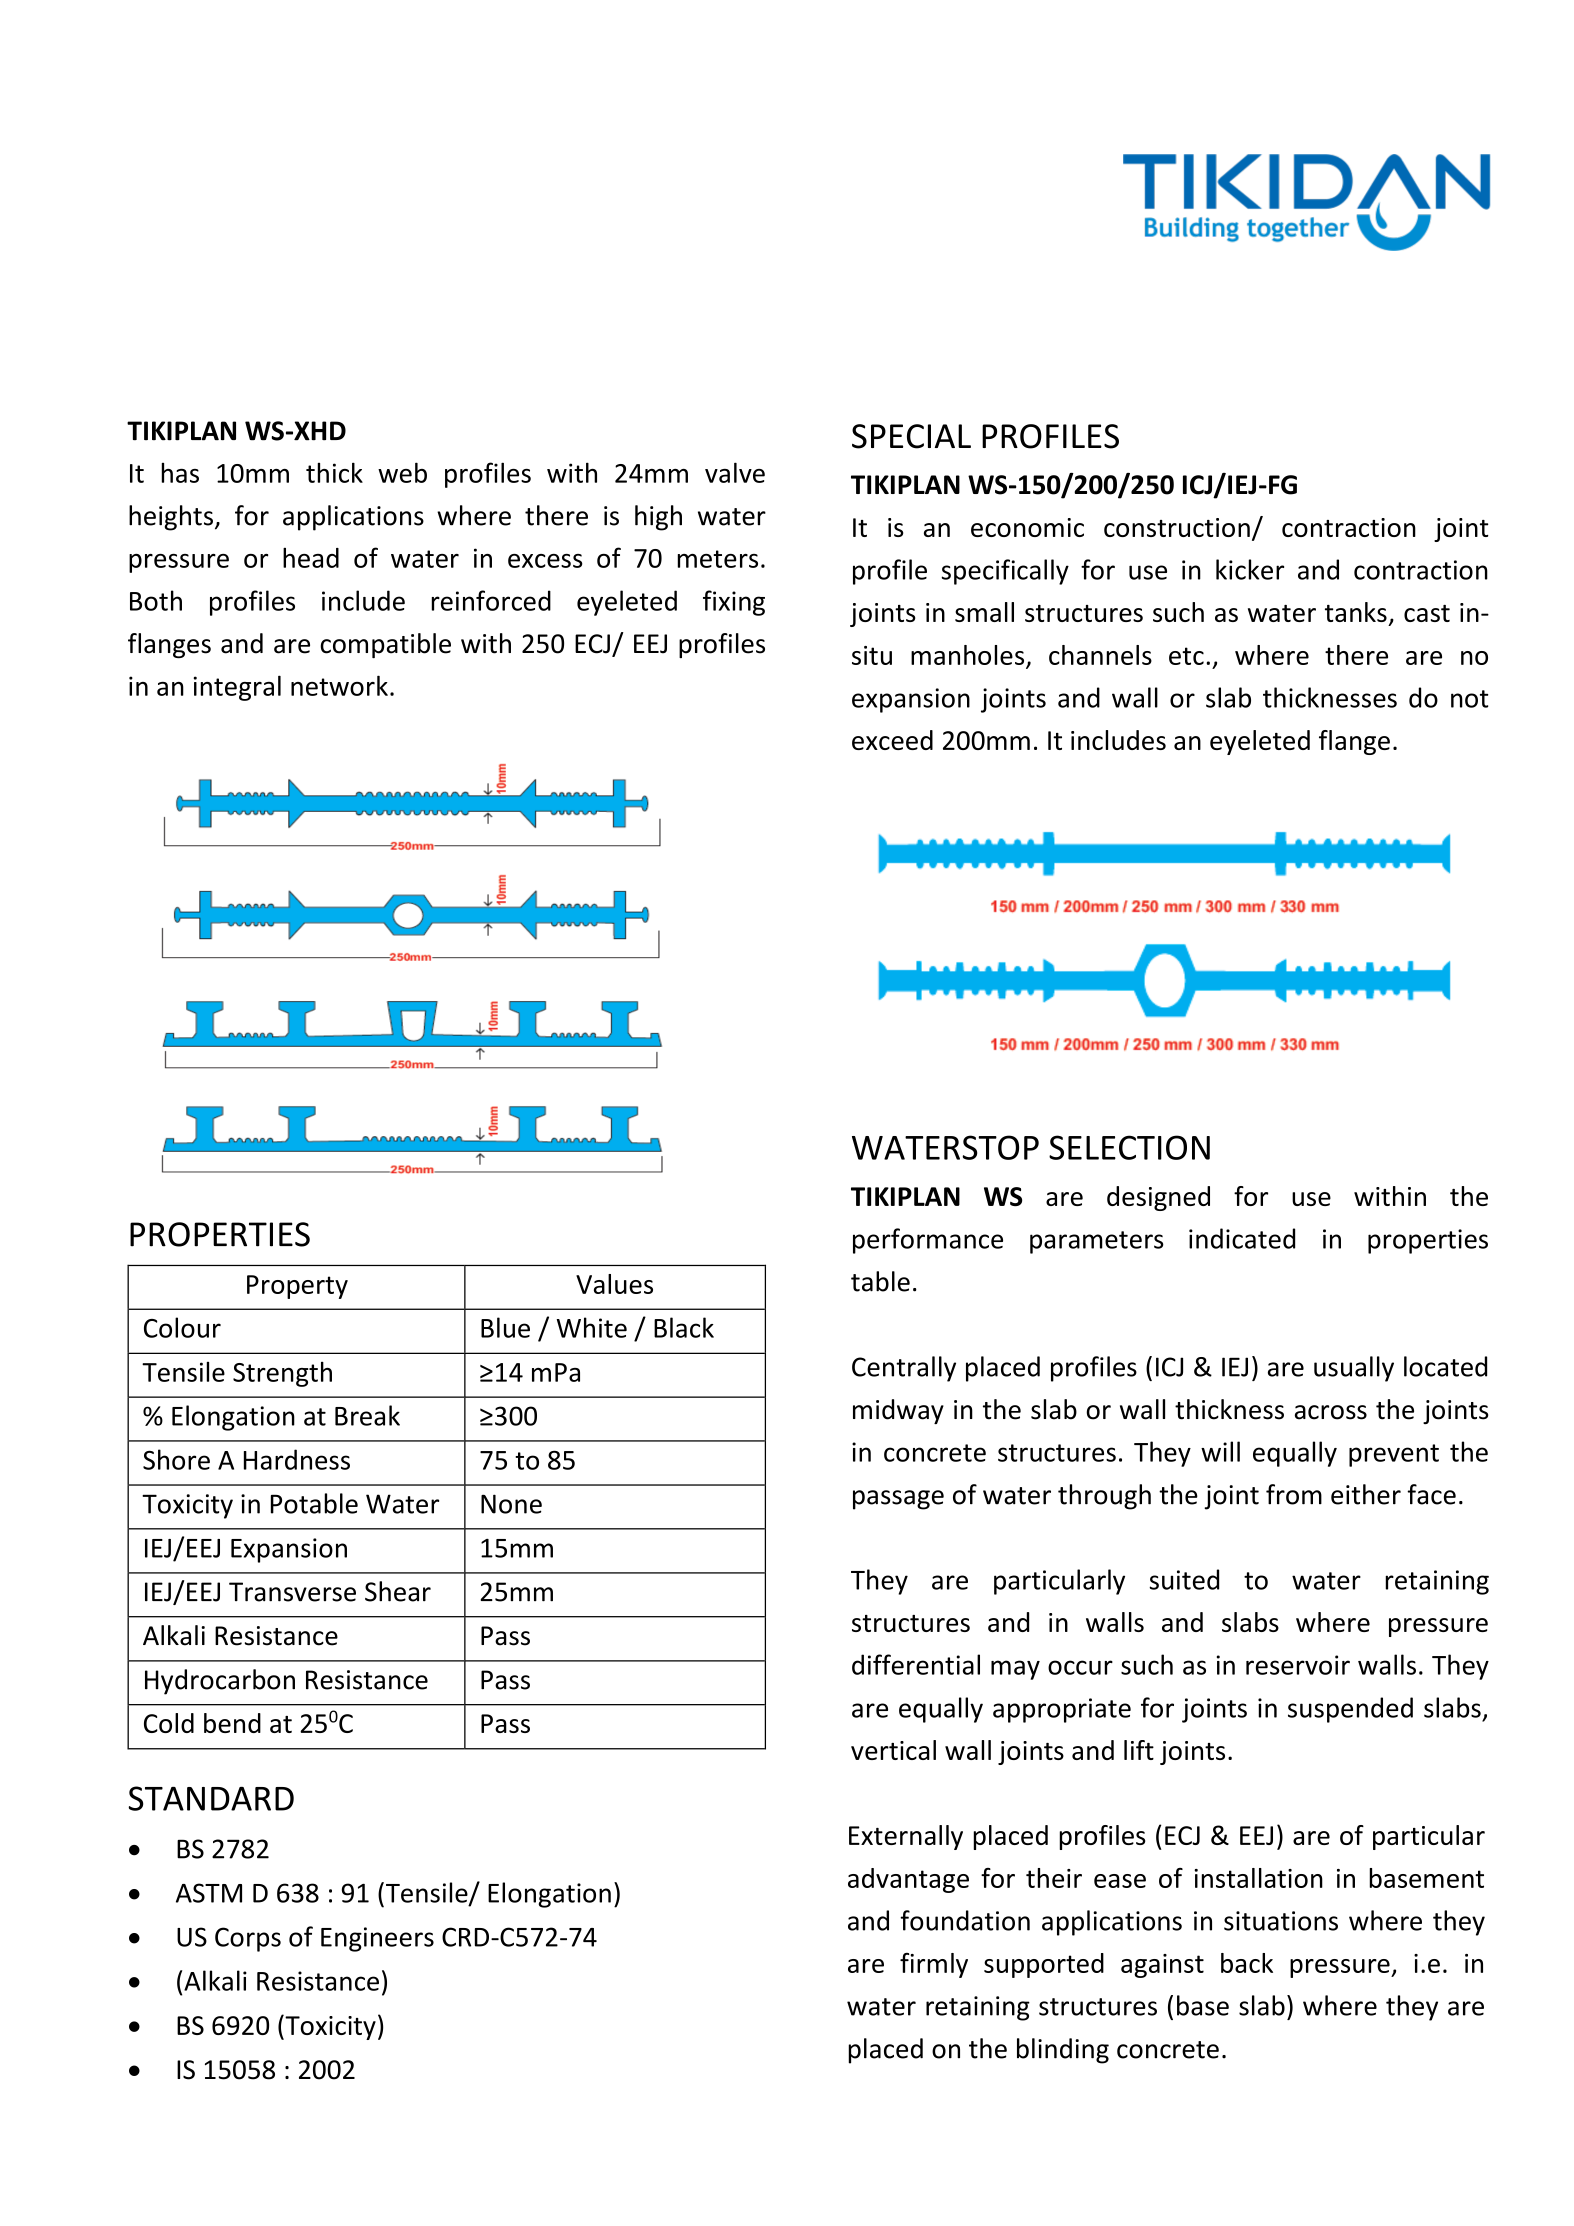  I want to click on web, so click(402, 472).
